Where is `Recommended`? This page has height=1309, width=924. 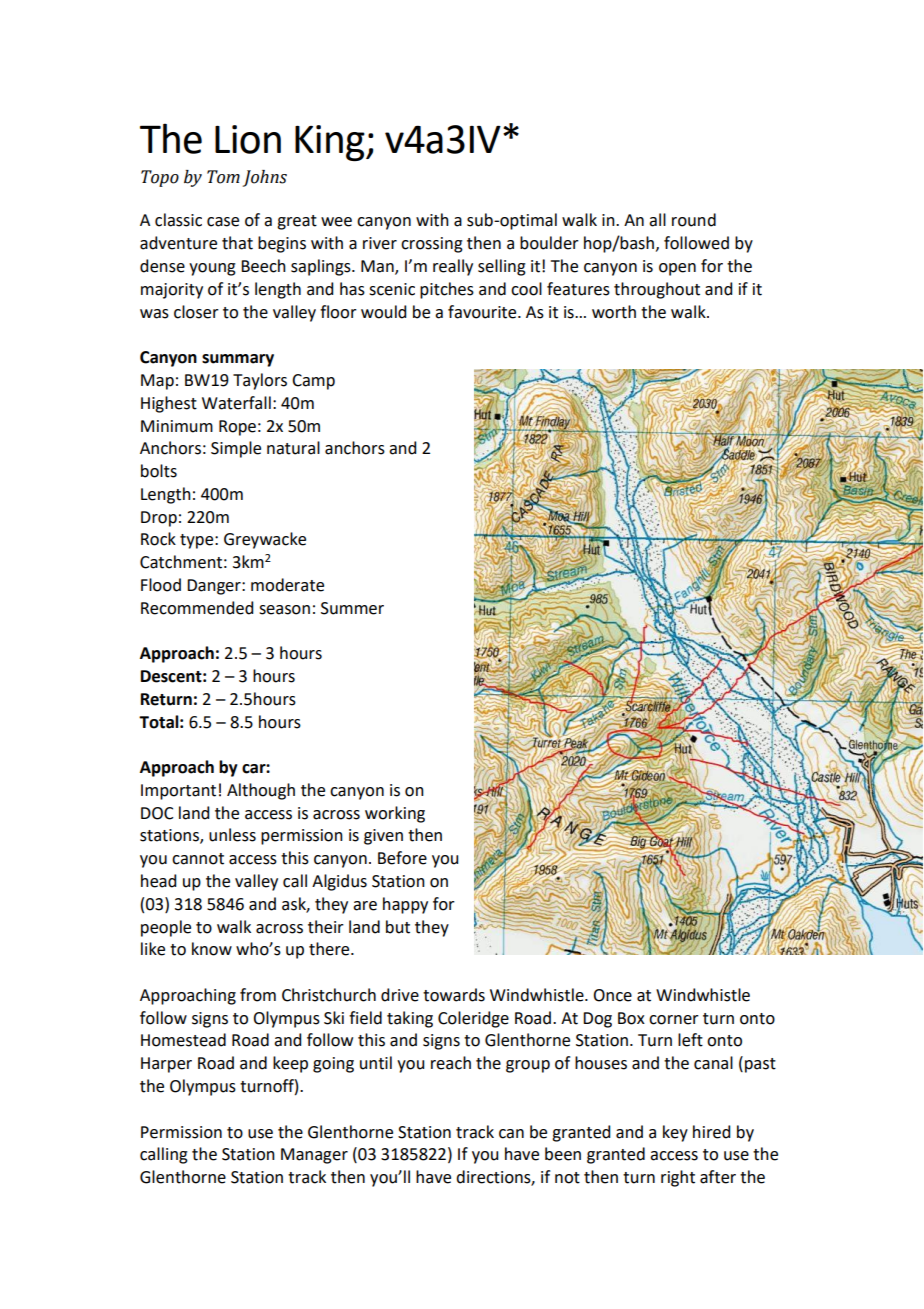 Recommended is located at coordinates (197, 608).
